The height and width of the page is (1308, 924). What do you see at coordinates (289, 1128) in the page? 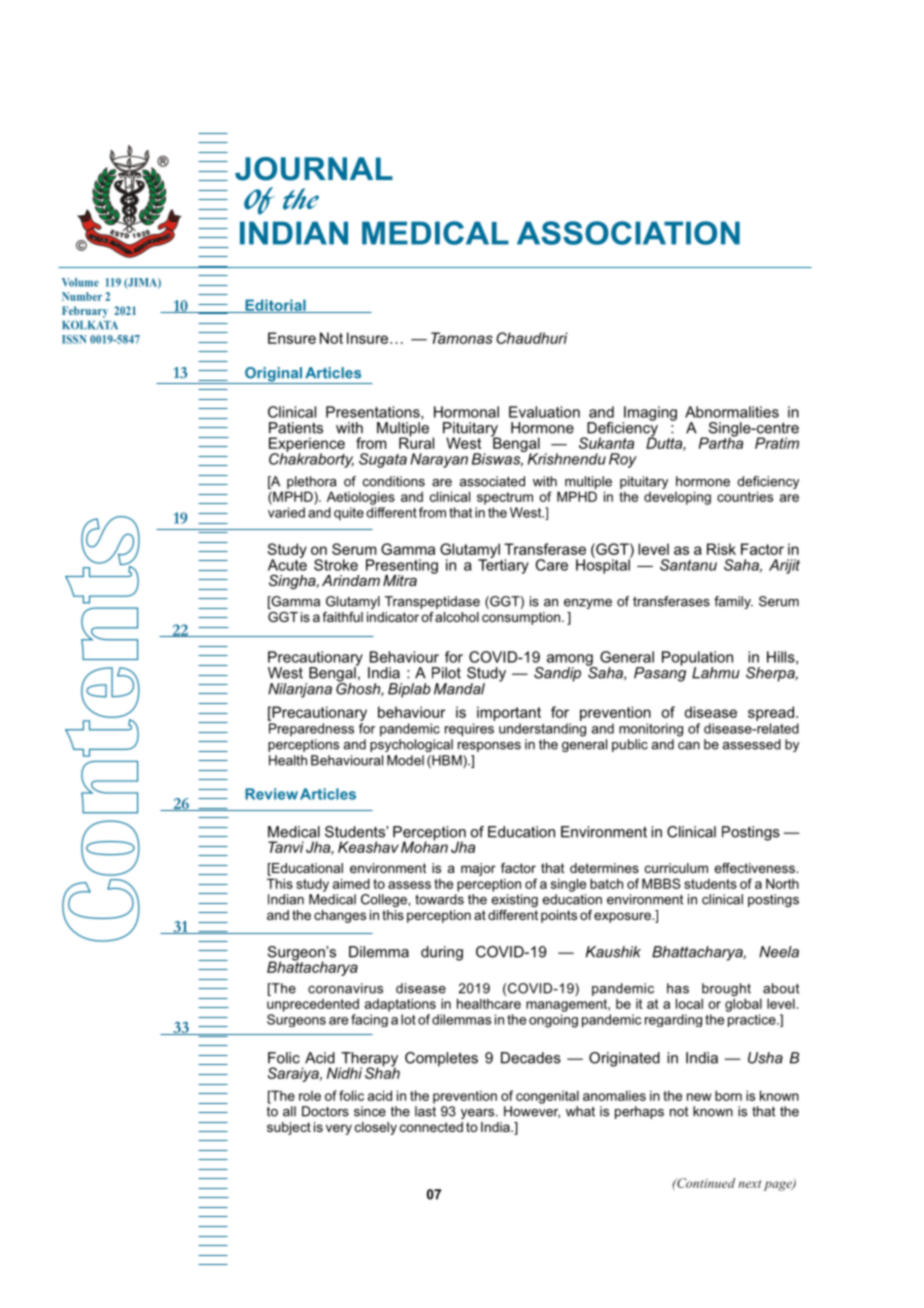
I see `subject` at bounding box center [289, 1128].
